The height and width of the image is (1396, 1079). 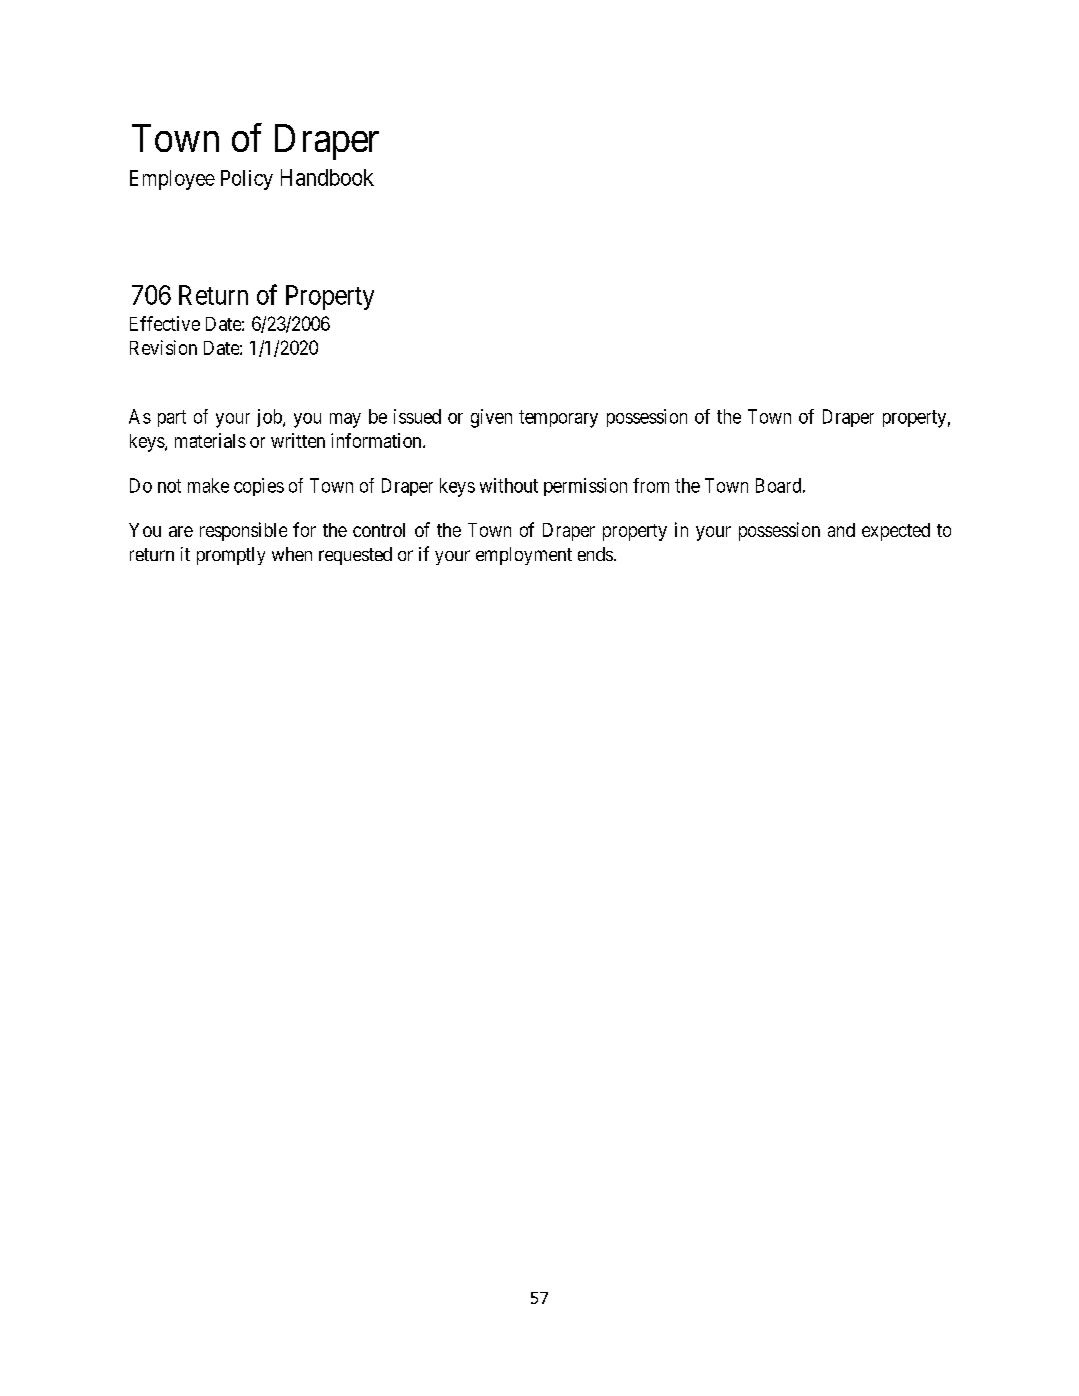 What do you see at coordinates (172, 180) in the image?
I see `Employee` at bounding box center [172, 180].
